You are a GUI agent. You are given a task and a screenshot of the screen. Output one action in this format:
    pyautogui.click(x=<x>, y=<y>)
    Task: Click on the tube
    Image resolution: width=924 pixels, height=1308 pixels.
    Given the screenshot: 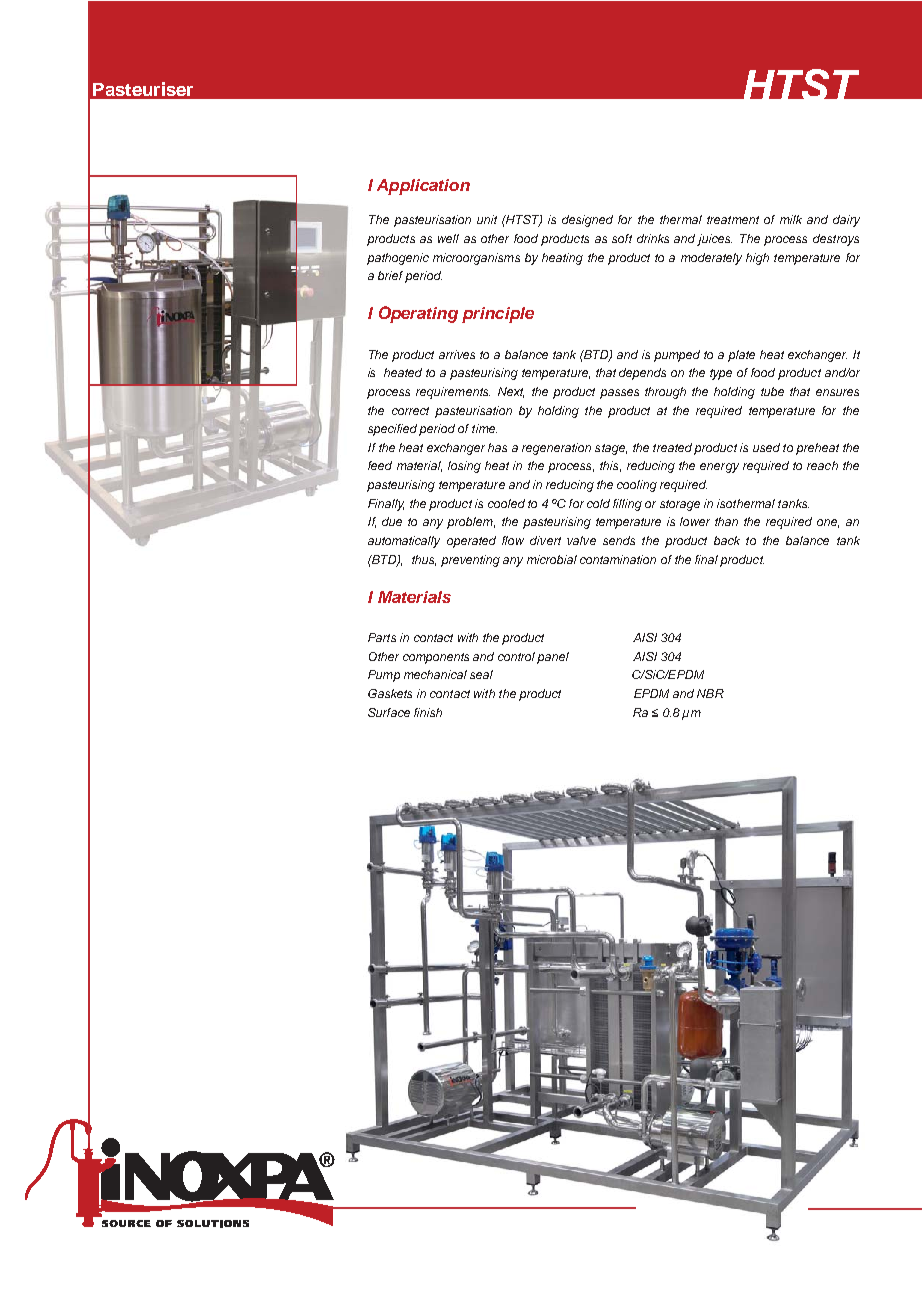 What is the action you would take?
    pyautogui.click(x=772, y=391)
